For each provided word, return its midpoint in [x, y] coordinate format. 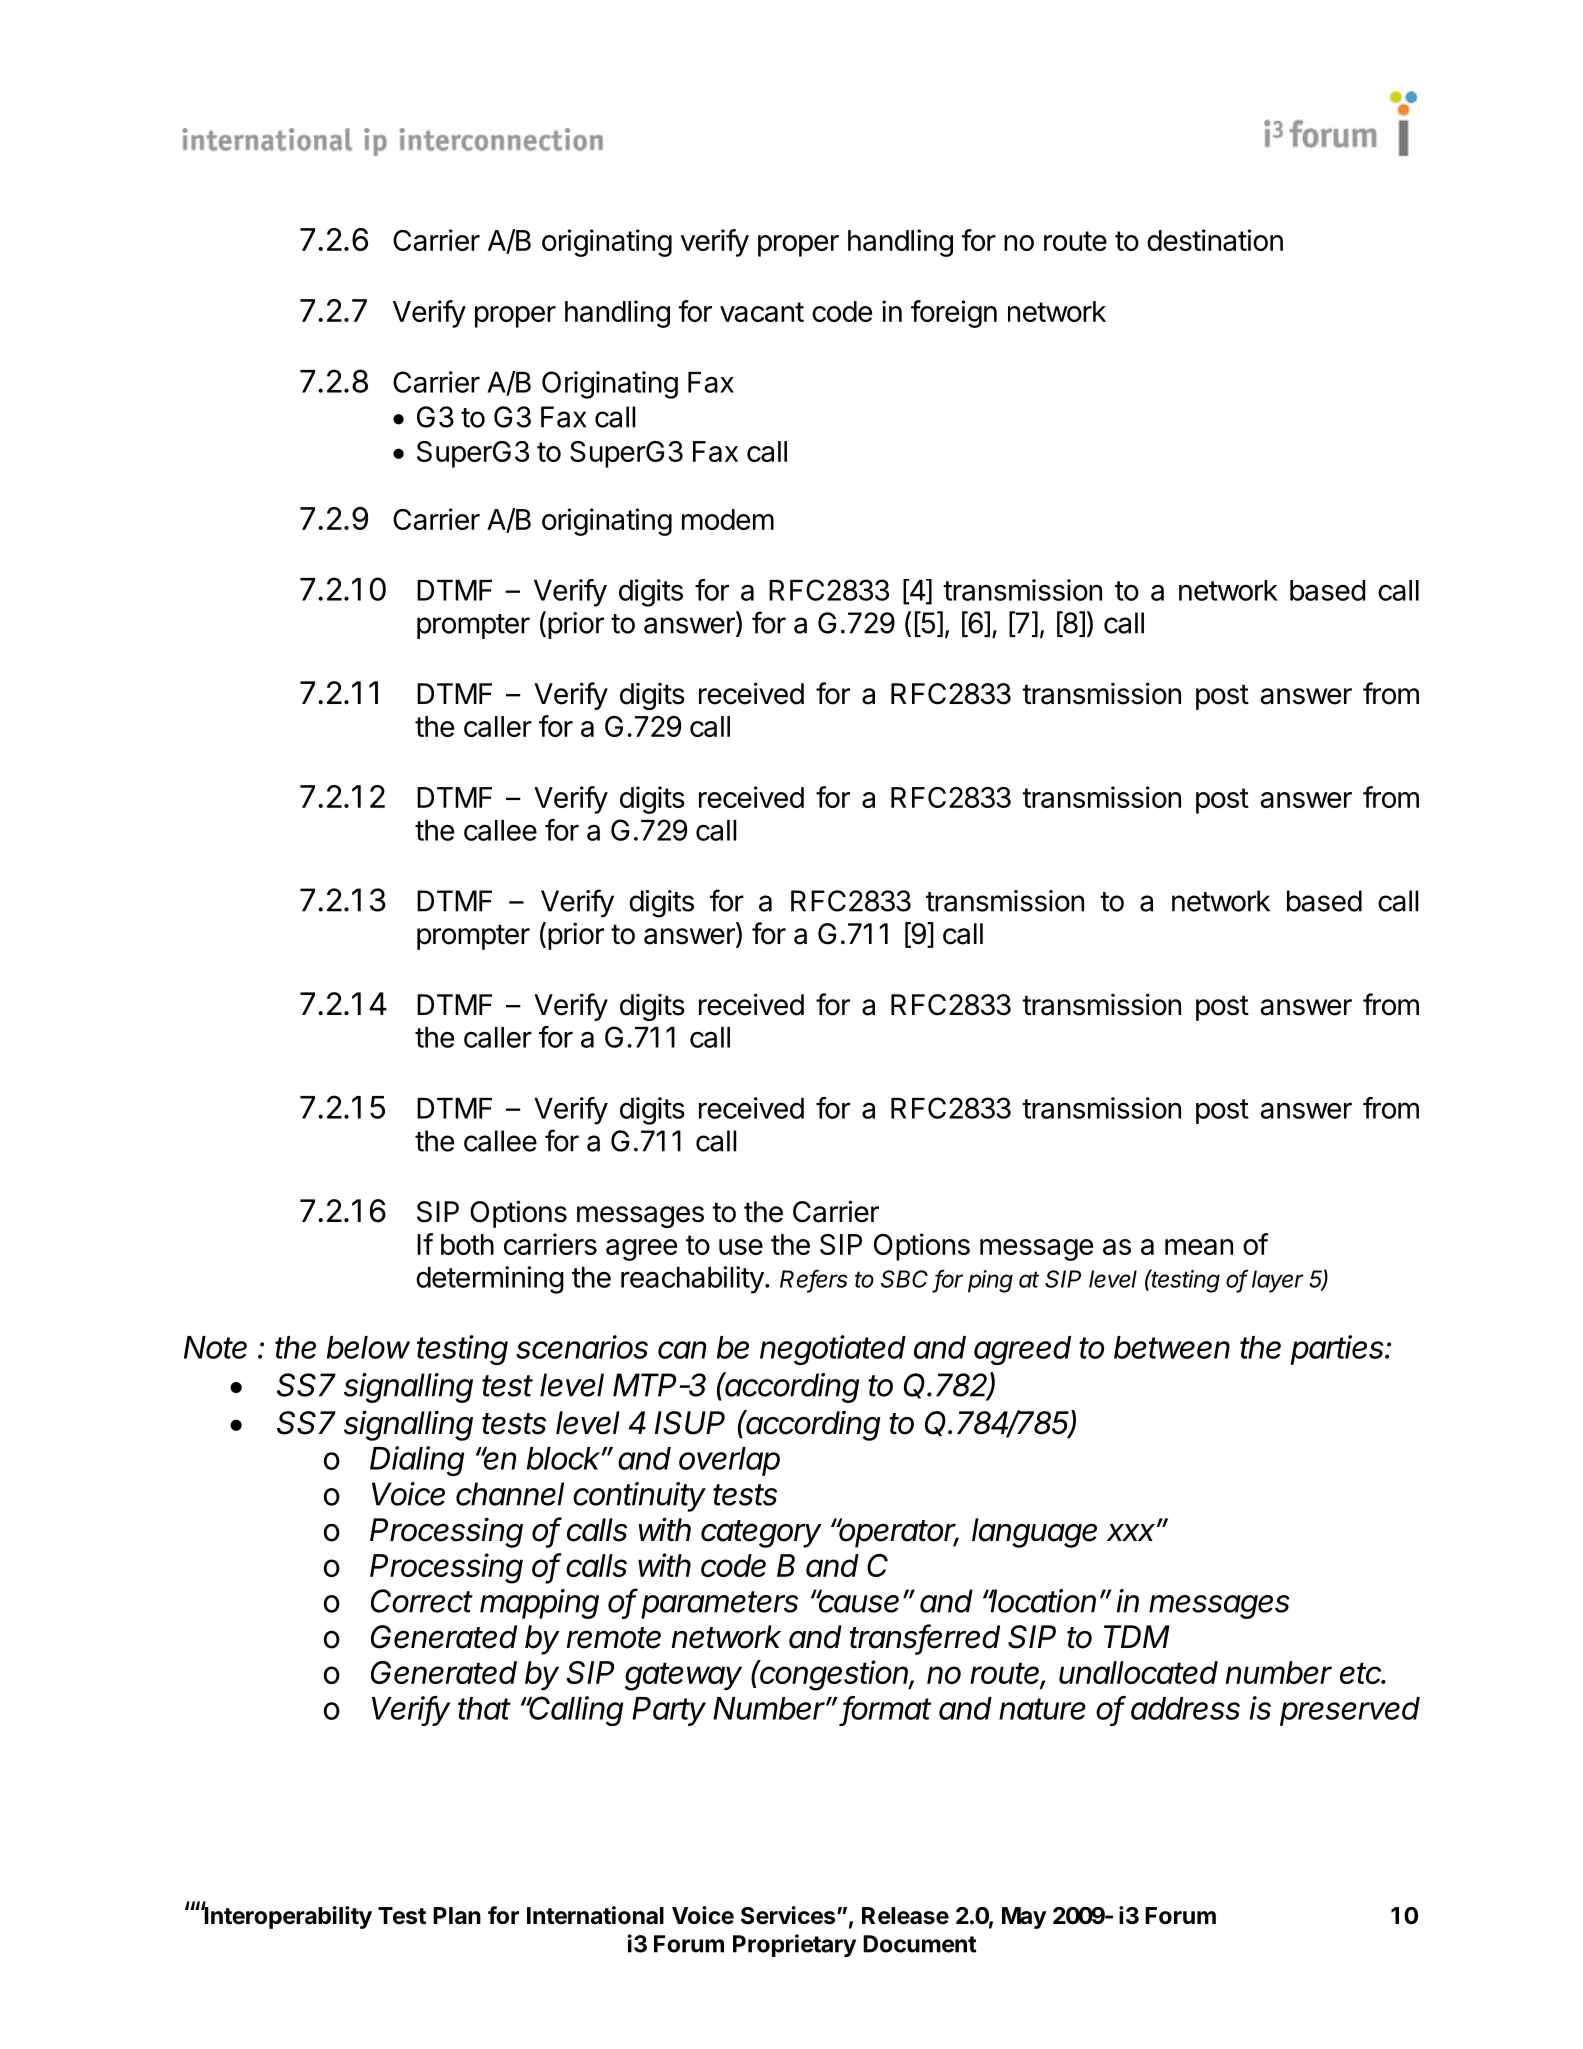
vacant [762, 312]
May [1024, 1918]
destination [1215, 240]
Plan [457, 1916]
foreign [954, 314]
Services [788, 1915]
